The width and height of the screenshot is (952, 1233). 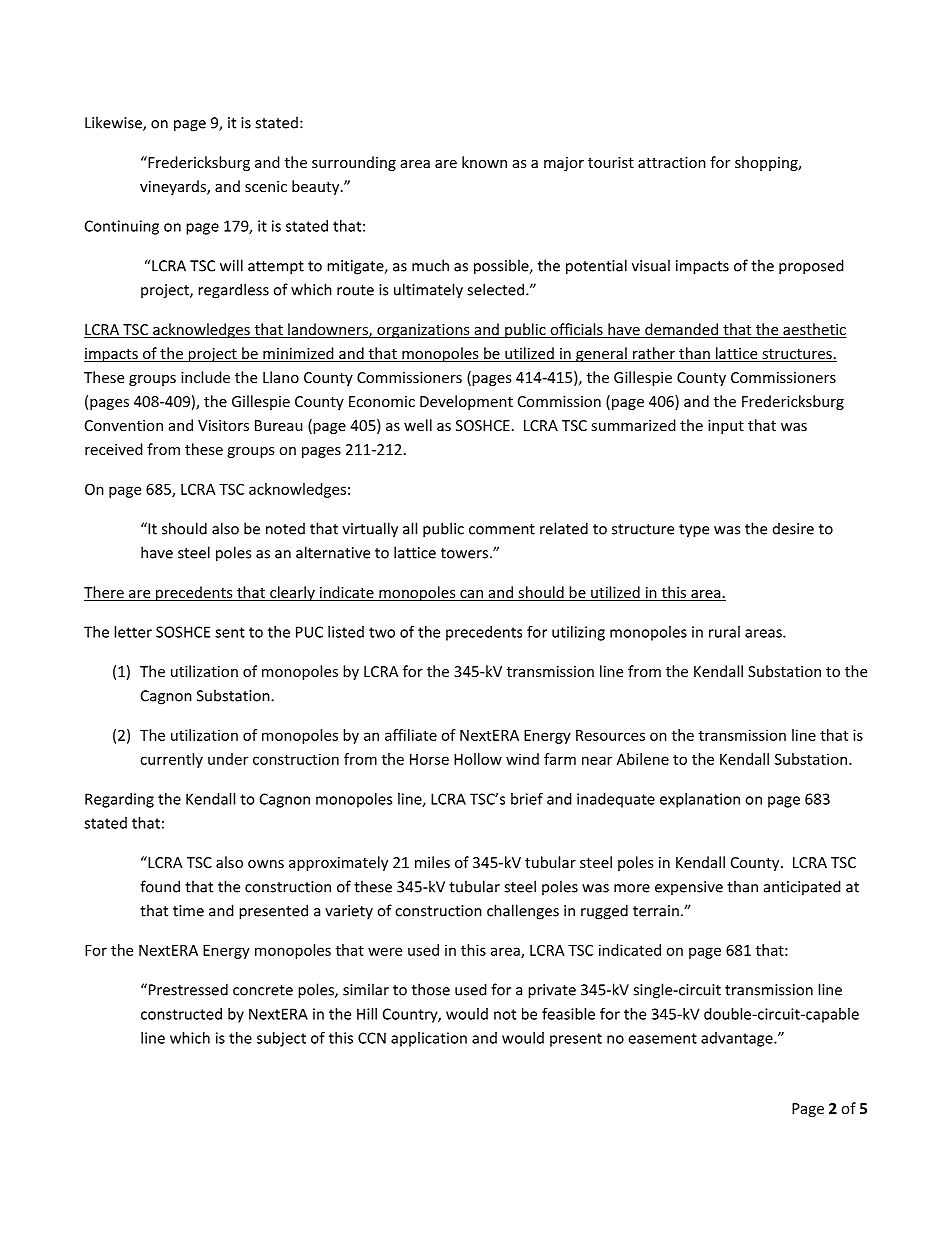 What do you see at coordinates (171, 760) in the screenshot?
I see `currently` at bounding box center [171, 760].
